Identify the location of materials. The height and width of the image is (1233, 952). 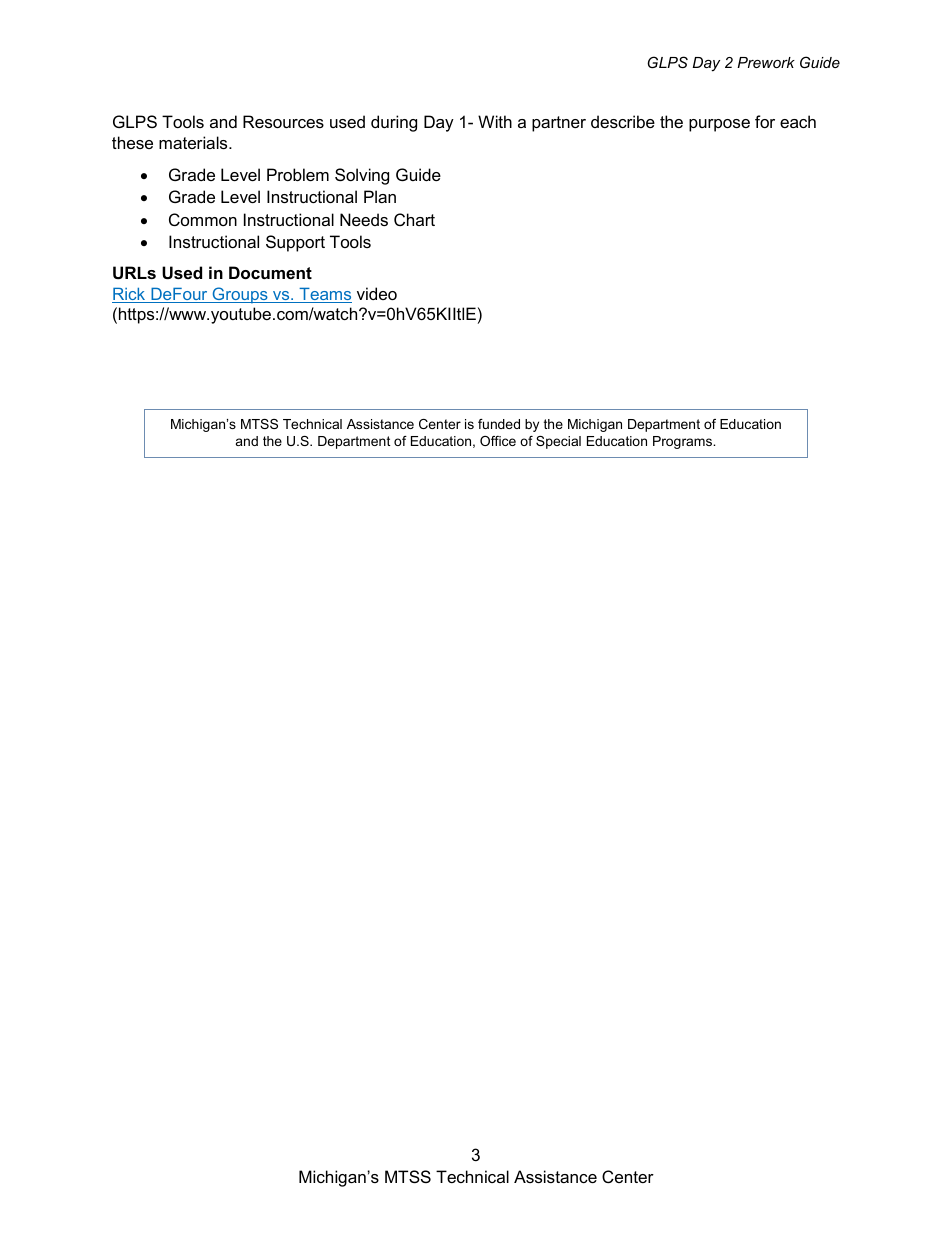
(194, 142).
